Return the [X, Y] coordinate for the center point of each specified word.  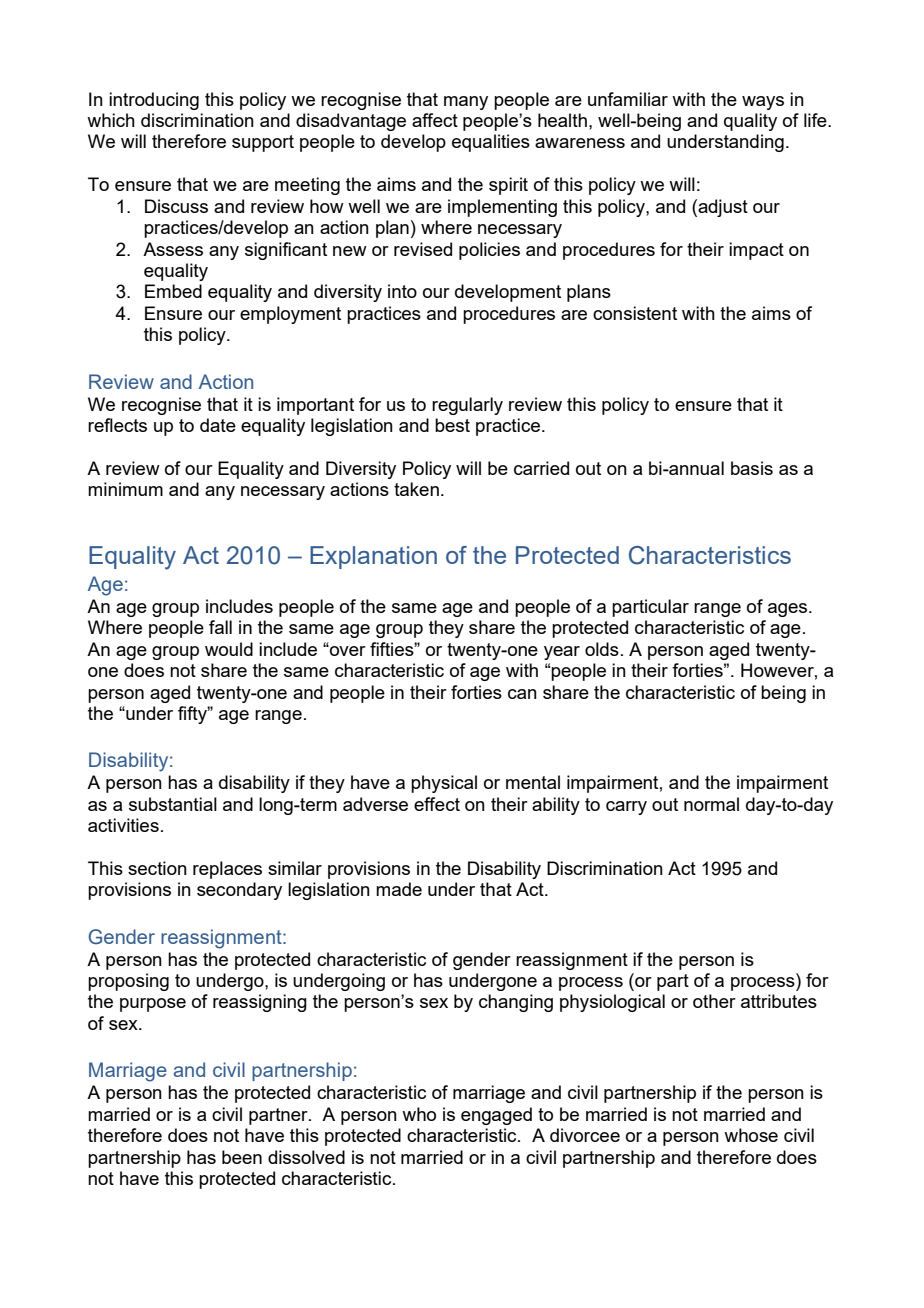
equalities [491, 143]
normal [711, 804]
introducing [154, 101]
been [242, 1157]
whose [751, 1135]
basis [752, 468]
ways [763, 103]
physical [444, 784]
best [452, 425]
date [218, 425]
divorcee [585, 1135]
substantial [173, 804]
